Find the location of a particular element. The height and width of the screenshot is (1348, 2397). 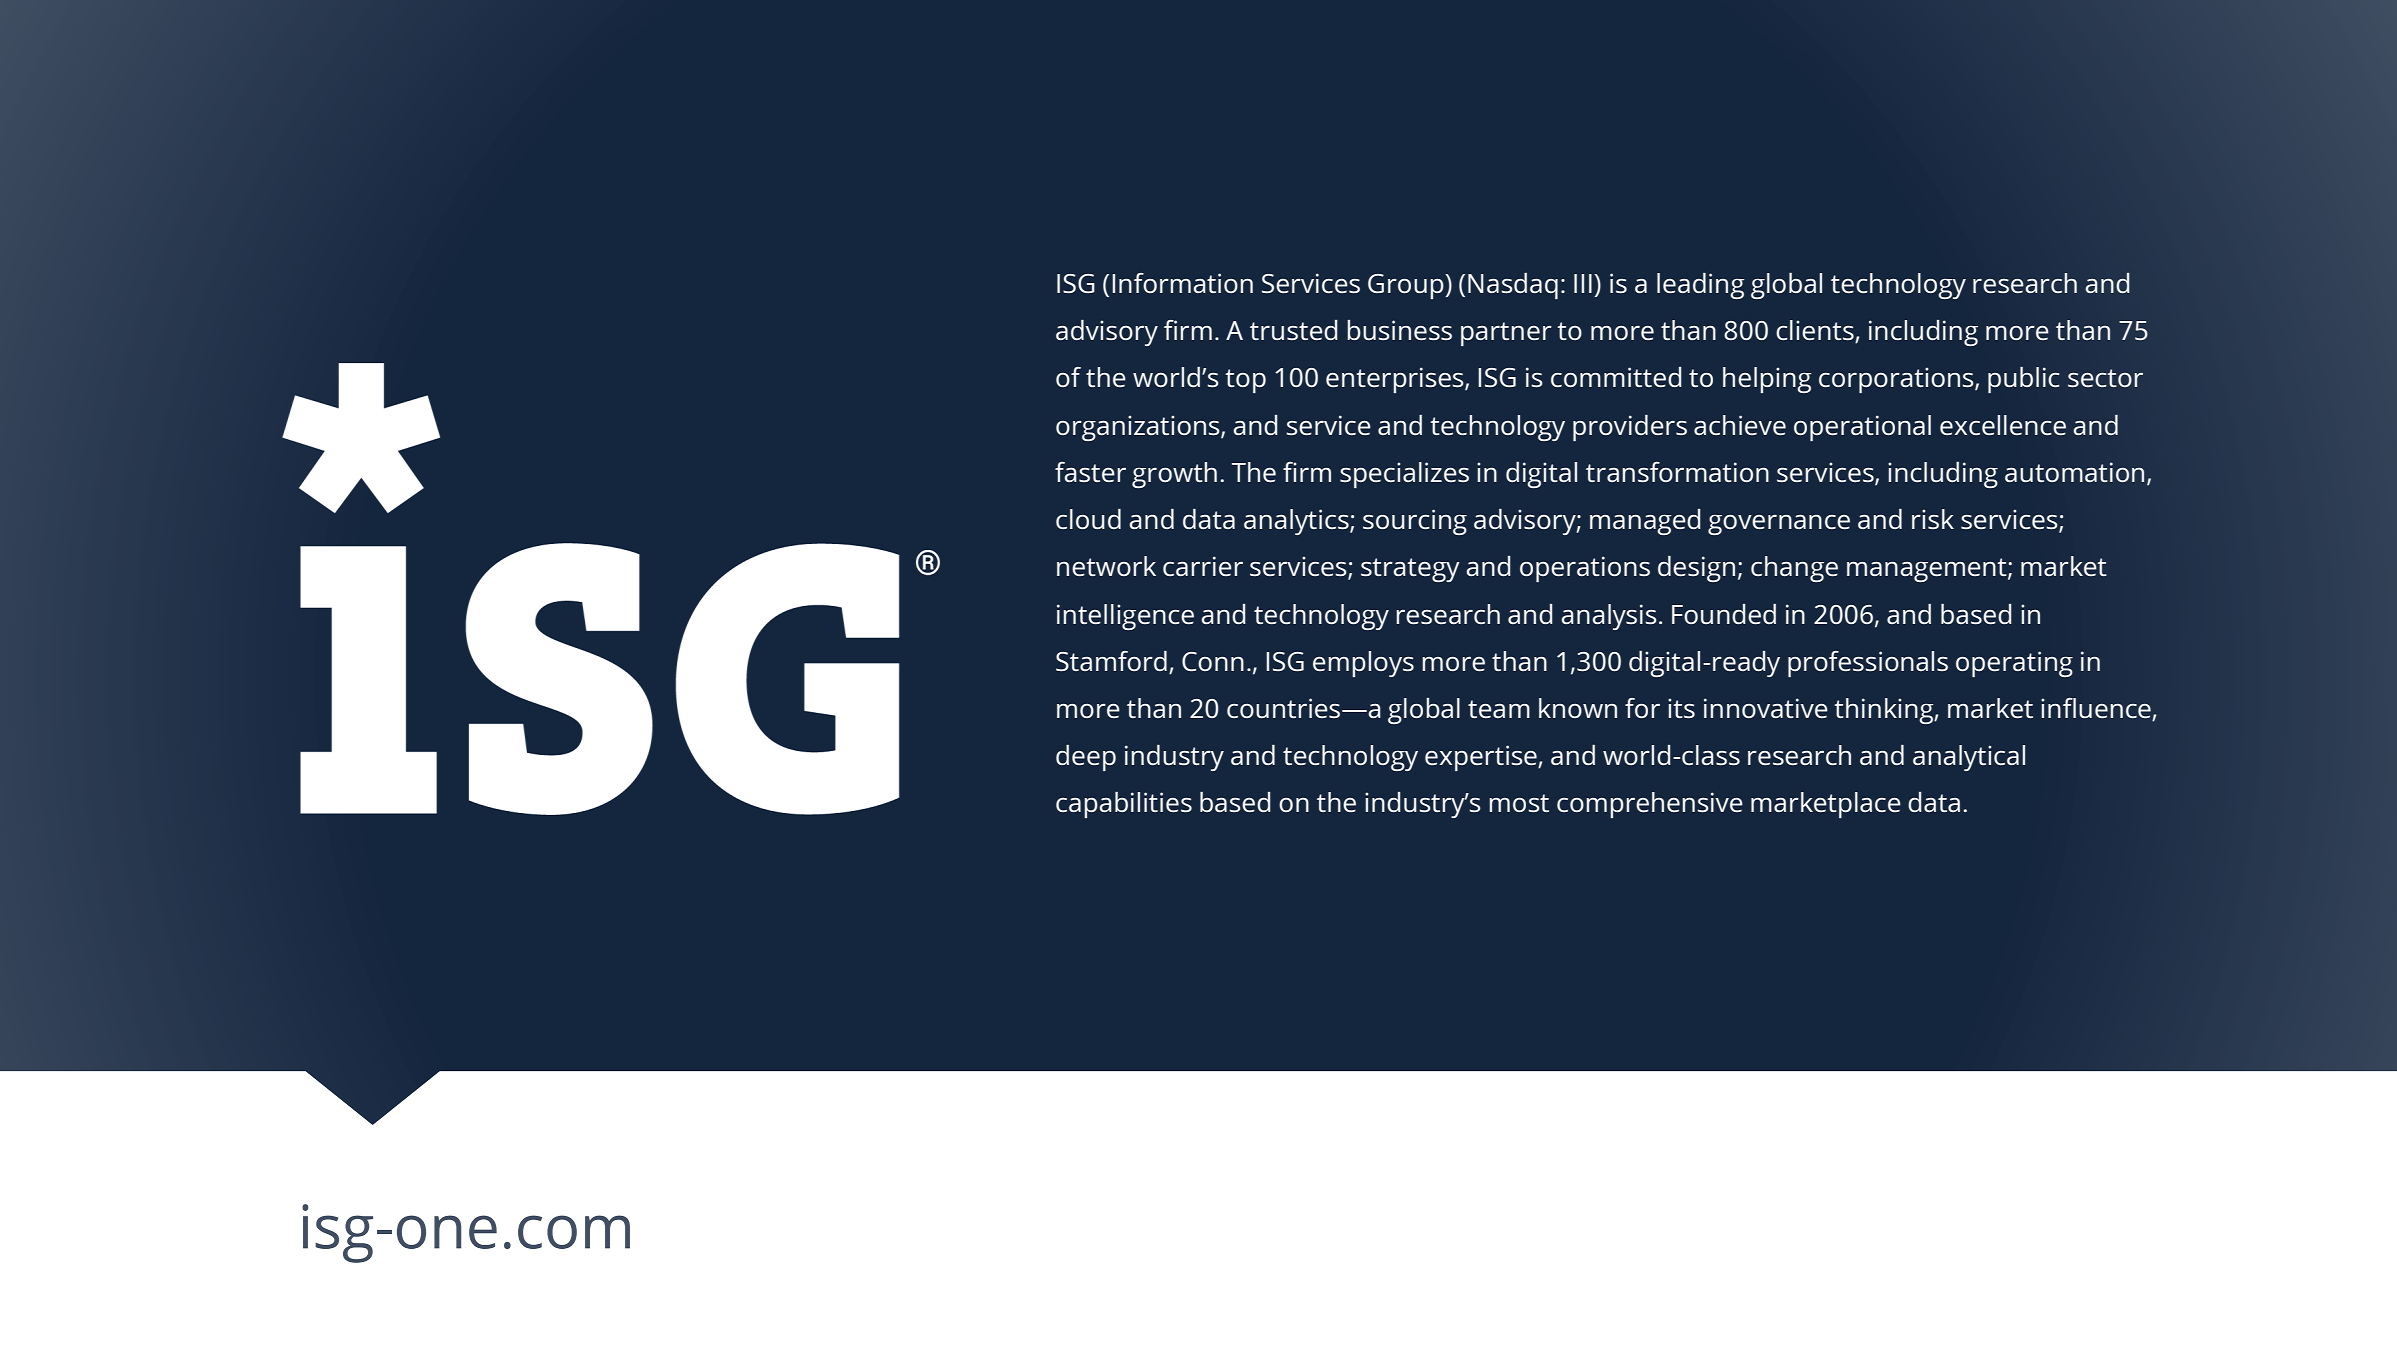

top is located at coordinates (1245, 381).
